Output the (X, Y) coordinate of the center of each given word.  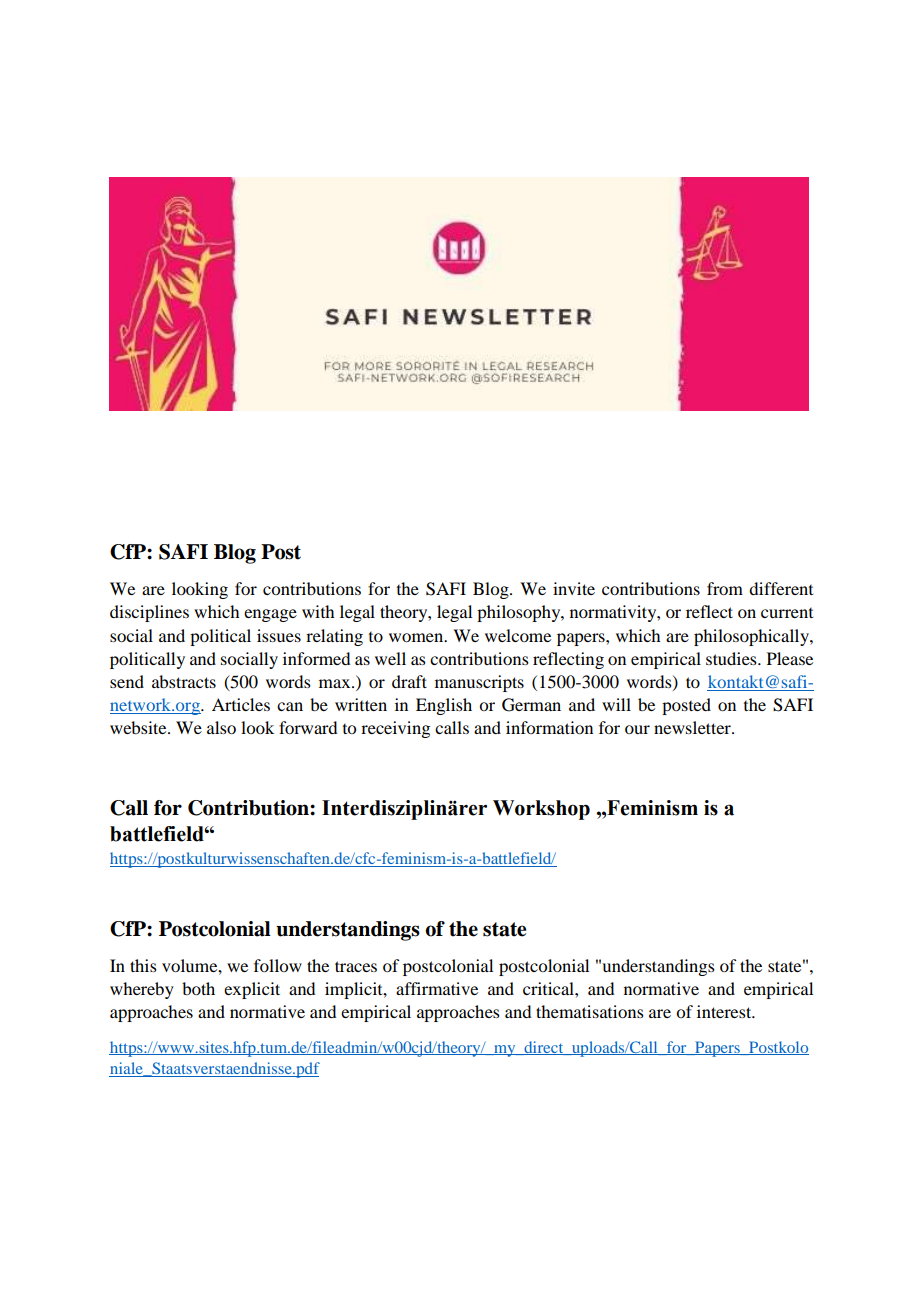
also (221, 727)
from (725, 588)
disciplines (149, 613)
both (198, 988)
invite (574, 588)
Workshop (541, 810)
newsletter (693, 727)
